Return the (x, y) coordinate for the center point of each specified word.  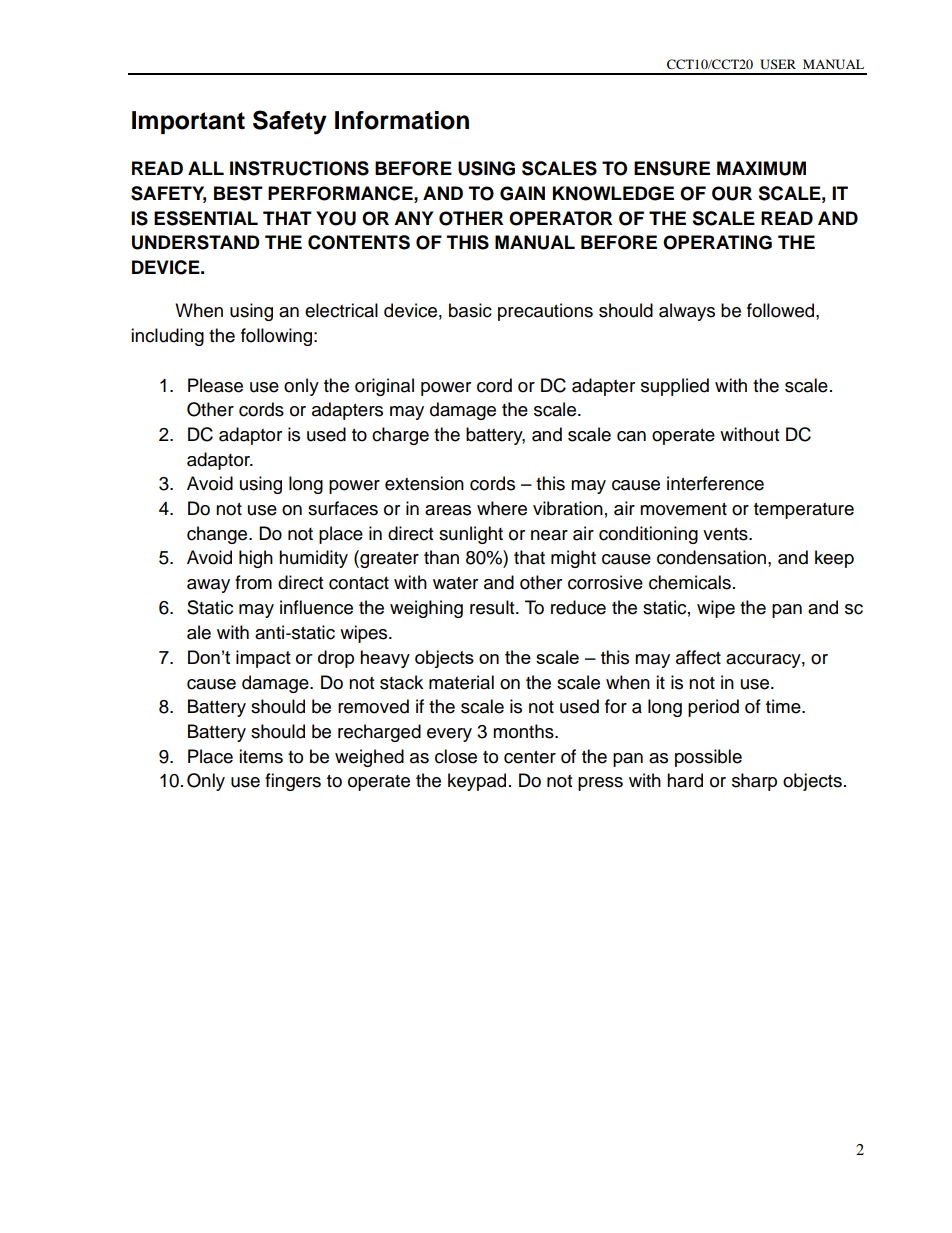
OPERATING (717, 242)
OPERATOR (560, 218)
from (253, 582)
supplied (675, 387)
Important (188, 122)
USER (778, 64)
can (631, 436)
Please (215, 385)
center (530, 757)
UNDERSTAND (196, 242)
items (261, 756)
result (493, 607)
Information (402, 120)
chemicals (690, 582)
